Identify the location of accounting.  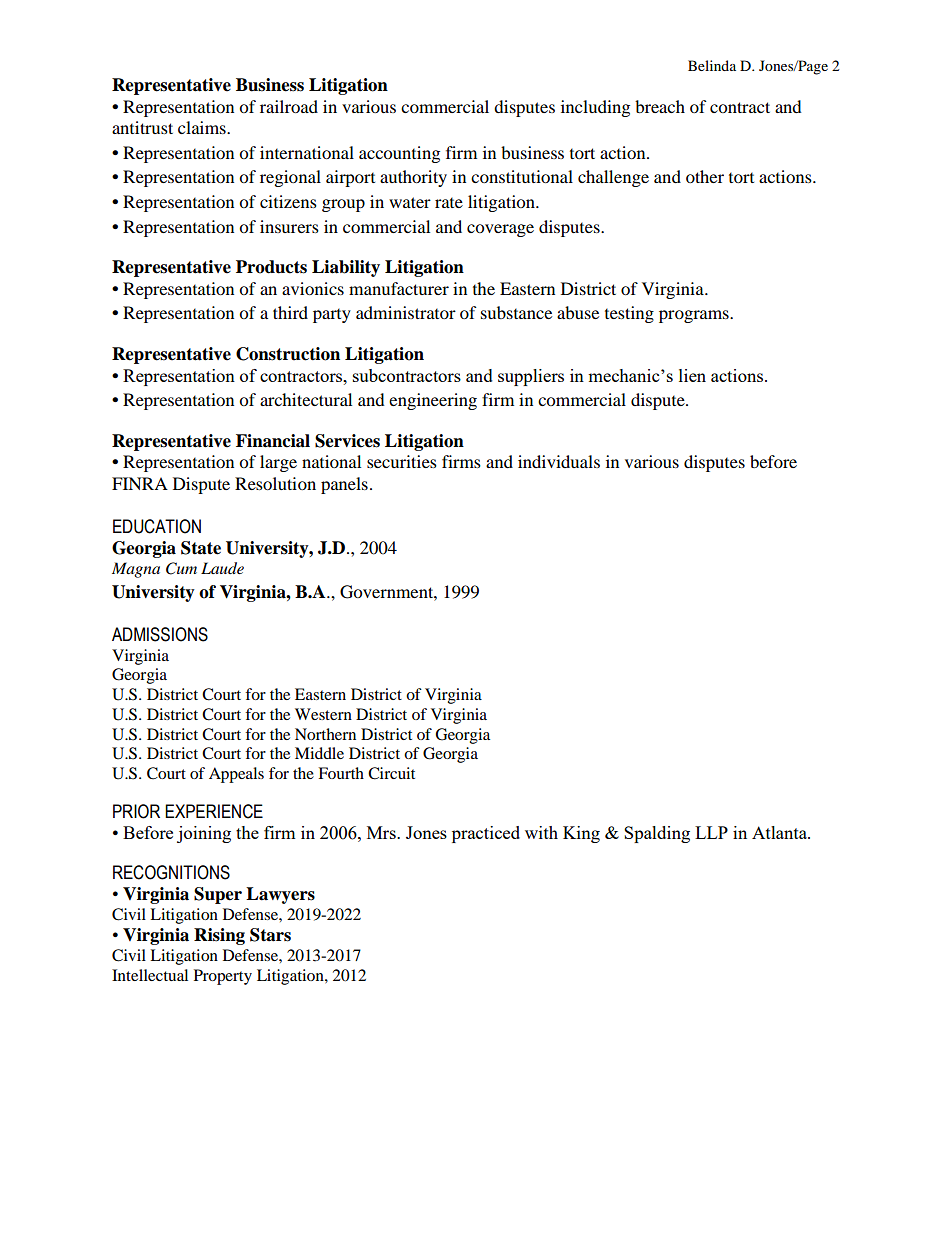
(399, 154).
